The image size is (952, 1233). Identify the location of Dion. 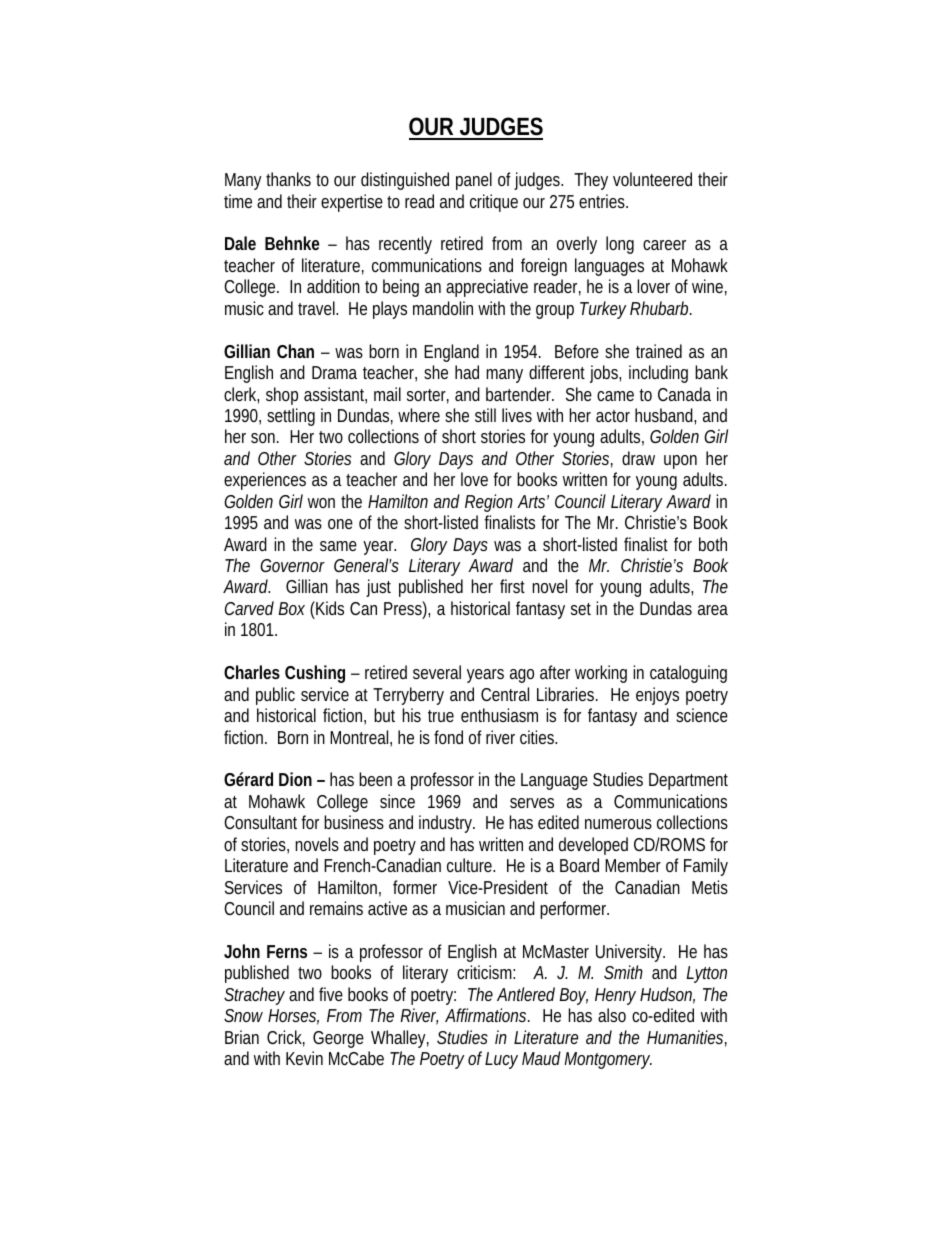
(295, 779).
